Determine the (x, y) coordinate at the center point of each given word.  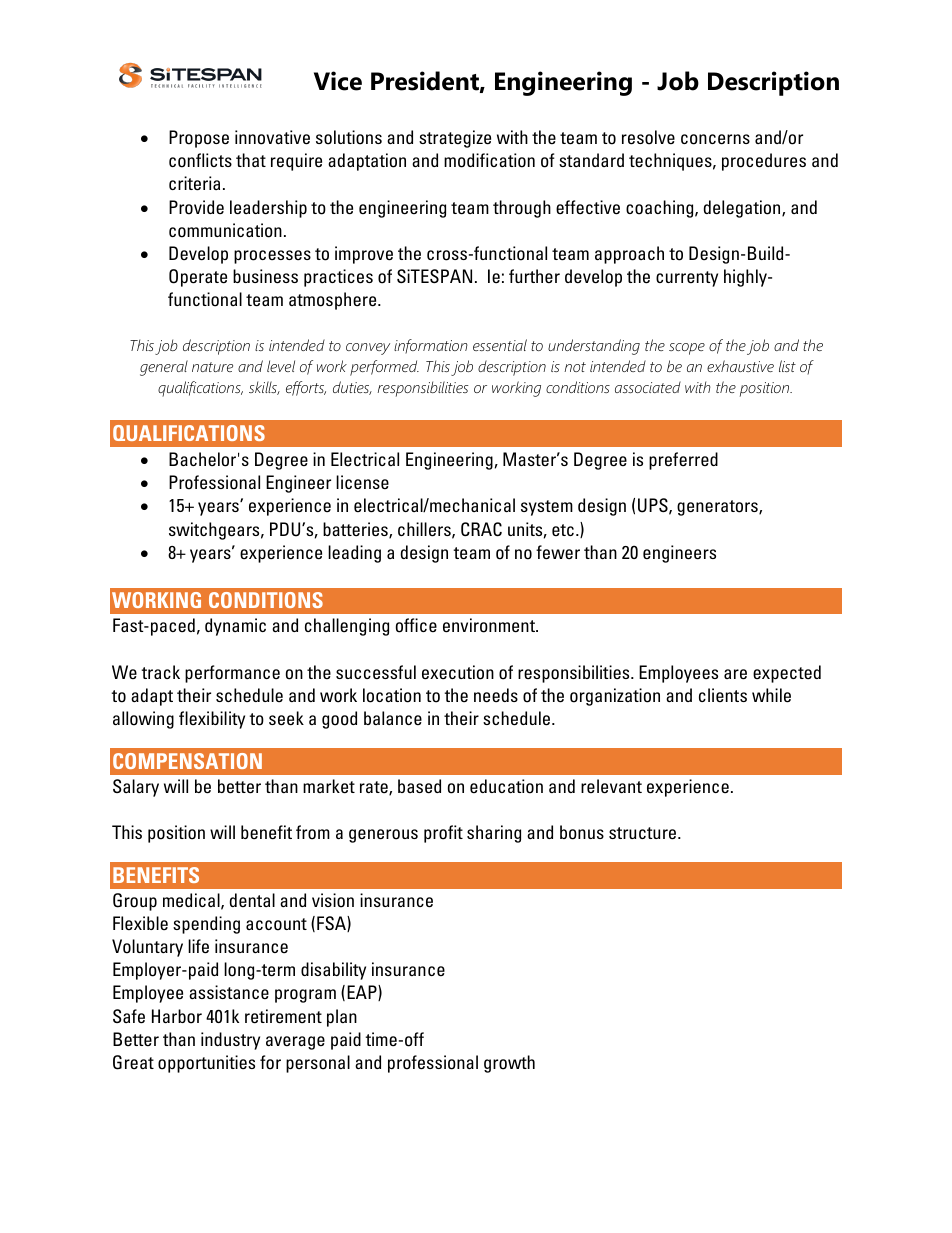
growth (509, 1064)
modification (489, 160)
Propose (199, 139)
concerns (715, 139)
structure (644, 833)
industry (230, 1041)
